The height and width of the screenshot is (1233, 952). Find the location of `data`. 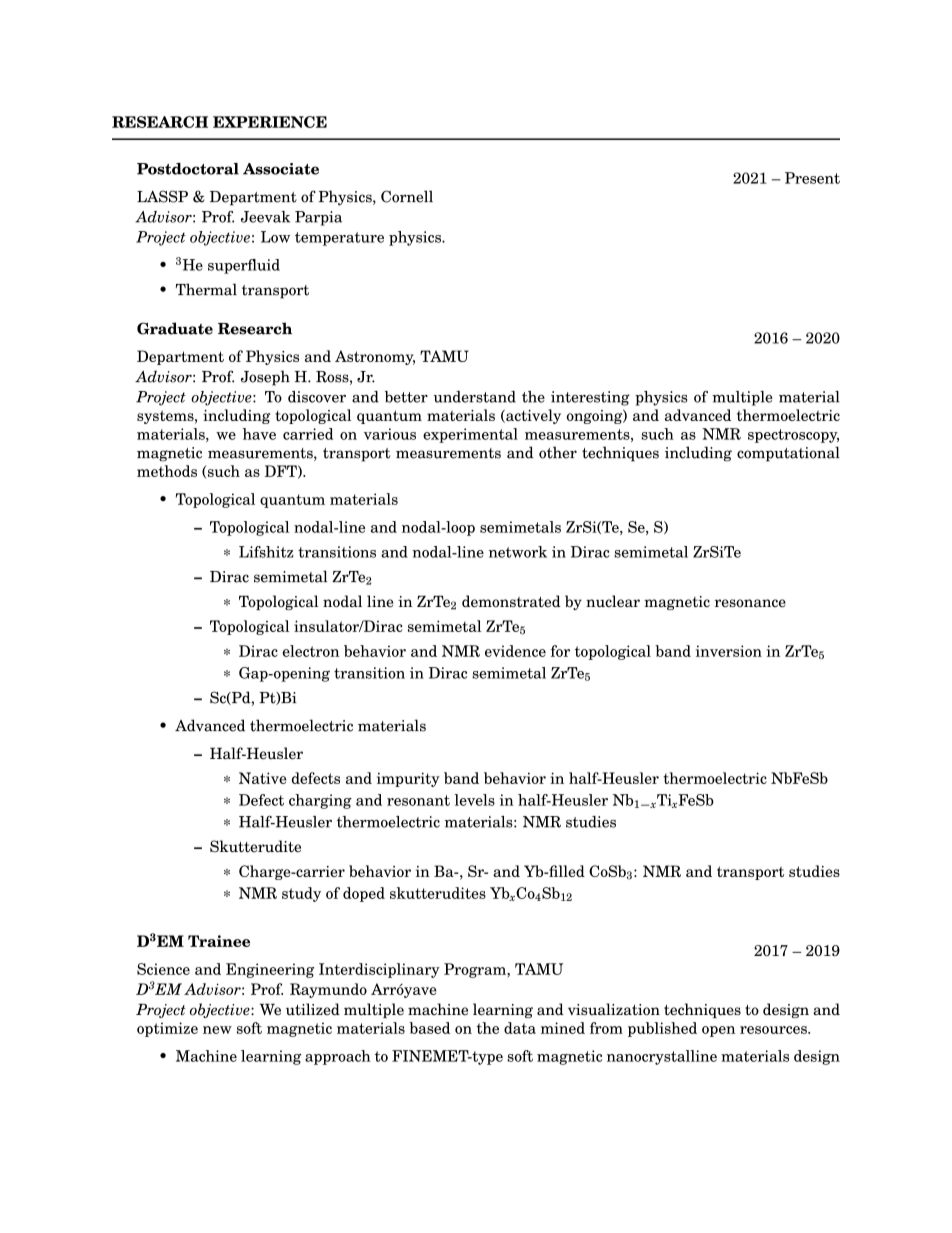

data is located at coordinates (520, 1028).
